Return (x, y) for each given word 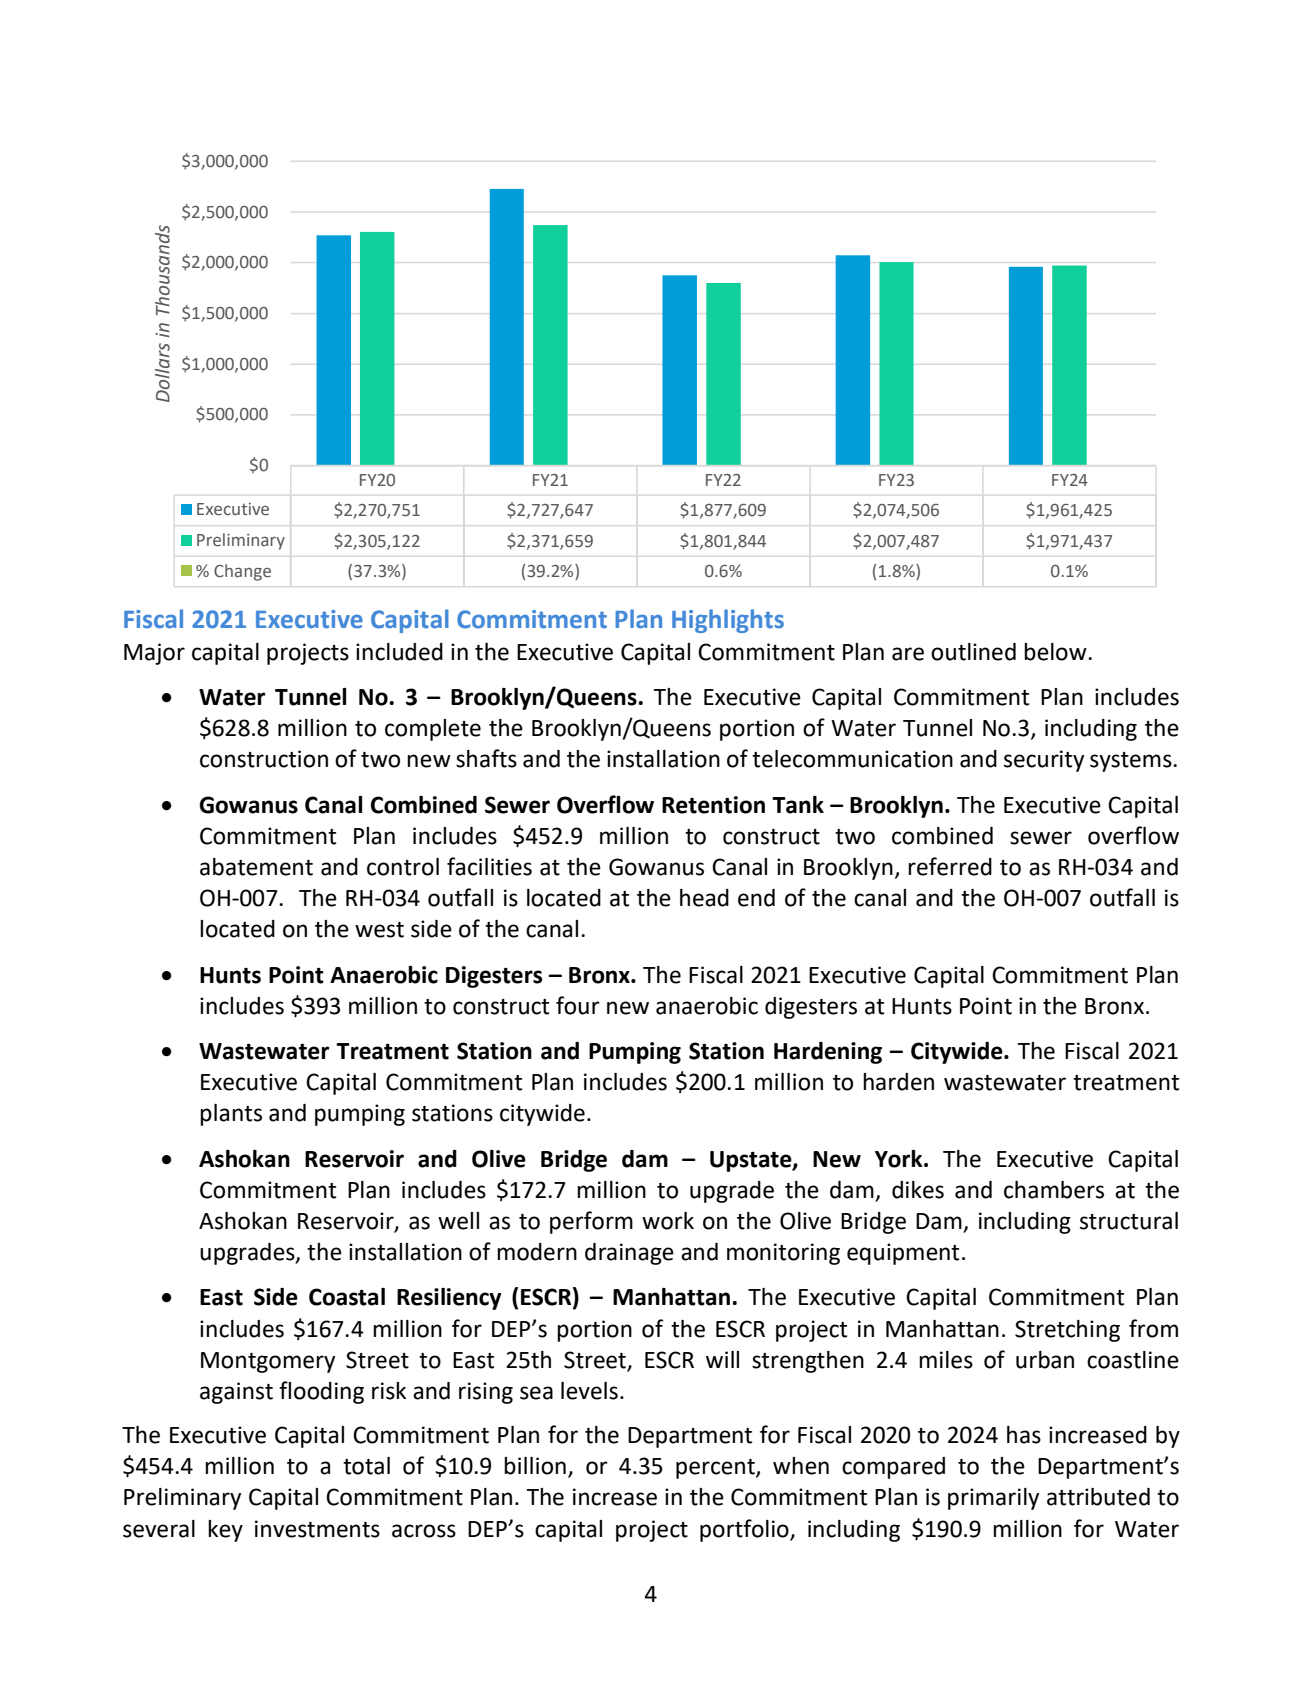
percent (716, 1469)
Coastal (347, 1297)
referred (950, 866)
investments (317, 1529)
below (1056, 652)
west (379, 930)
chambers (1054, 1190)
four (578, 1005)
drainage (629, 1254)
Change (242, 572)
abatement (256, 867)
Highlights (728, 621)
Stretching (1067, 1331)
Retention (713, 805)
